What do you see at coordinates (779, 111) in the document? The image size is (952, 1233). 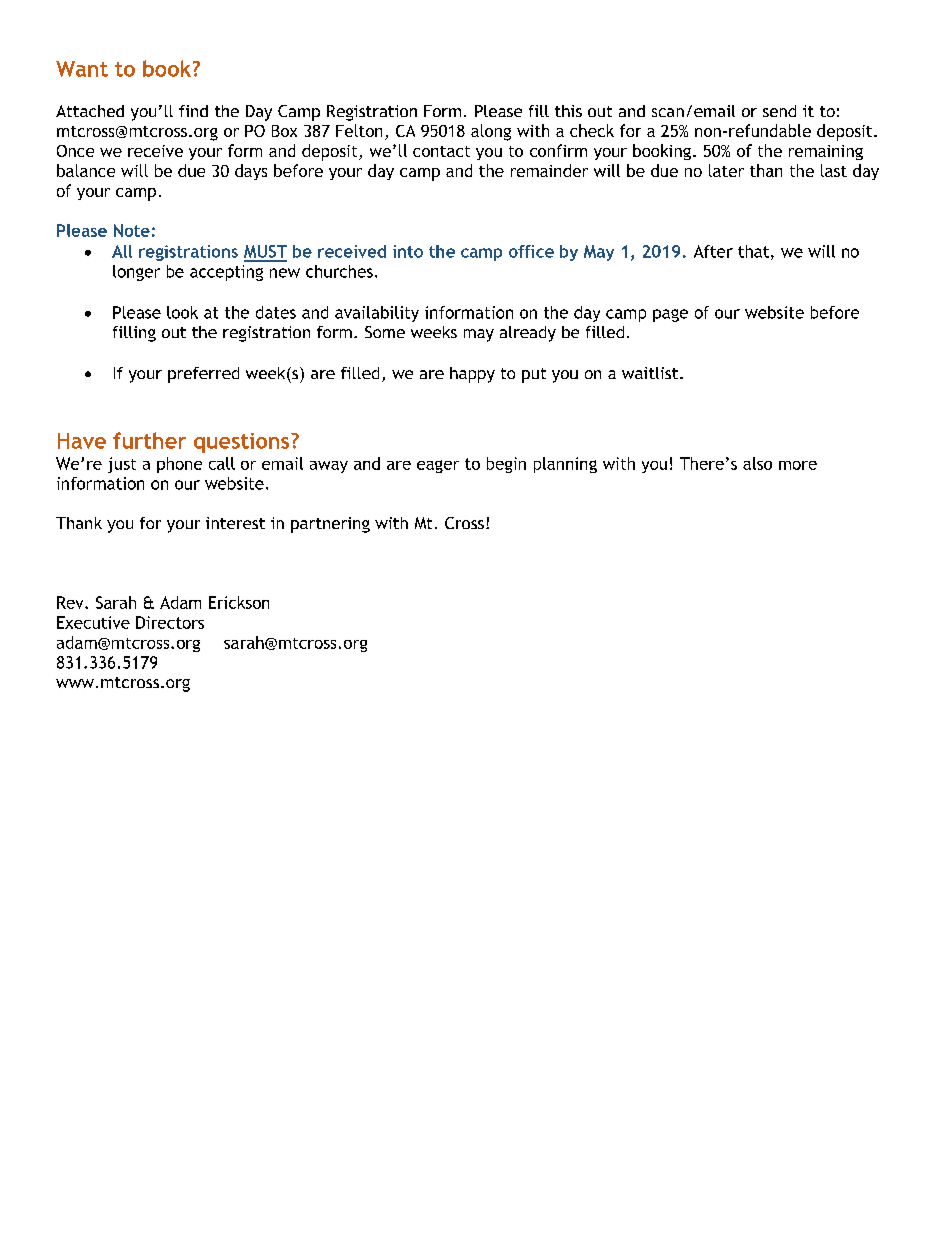 I see `send` at bounding box center [779, 111].
